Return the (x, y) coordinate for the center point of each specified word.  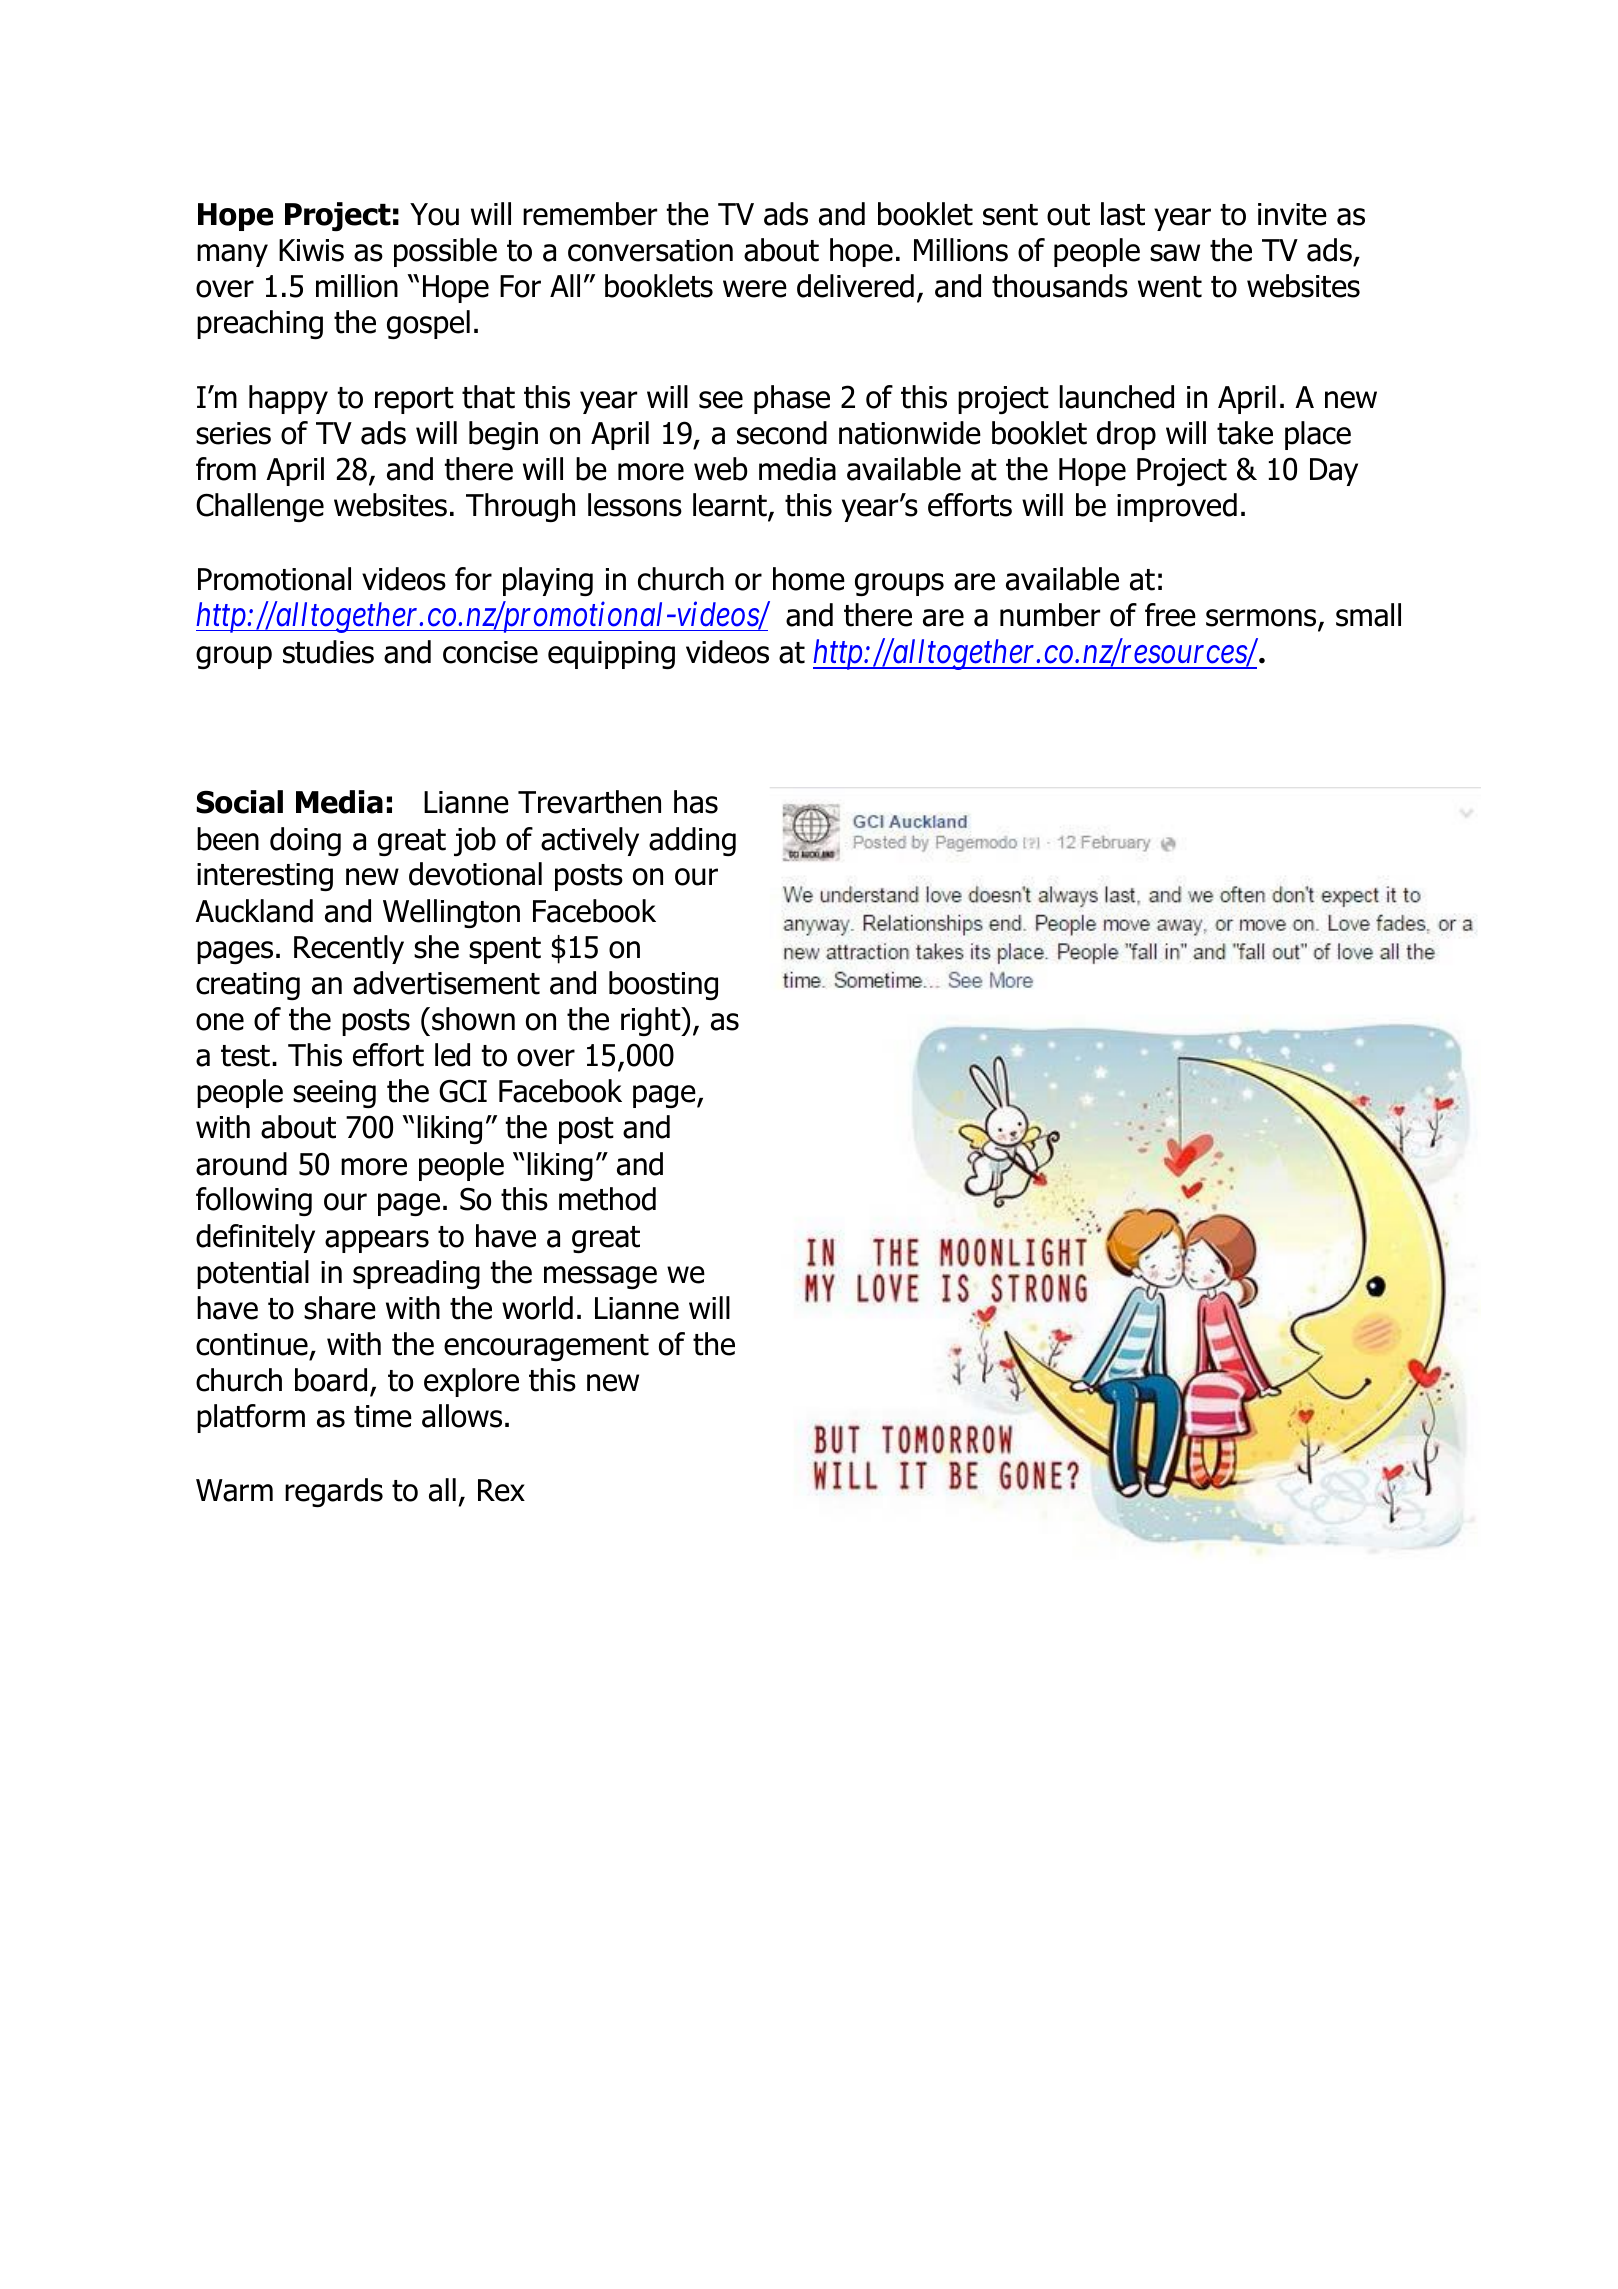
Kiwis (311, 250)
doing (305, 841)
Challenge (260, 507)
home (809, 579)
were (755, 289)
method (607, 1199)
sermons (1262, 619)
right (652, 1021)
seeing (334, 1094)
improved (1177, 507)
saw (1175, 253)
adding (692, 841)
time (383, 1416)
